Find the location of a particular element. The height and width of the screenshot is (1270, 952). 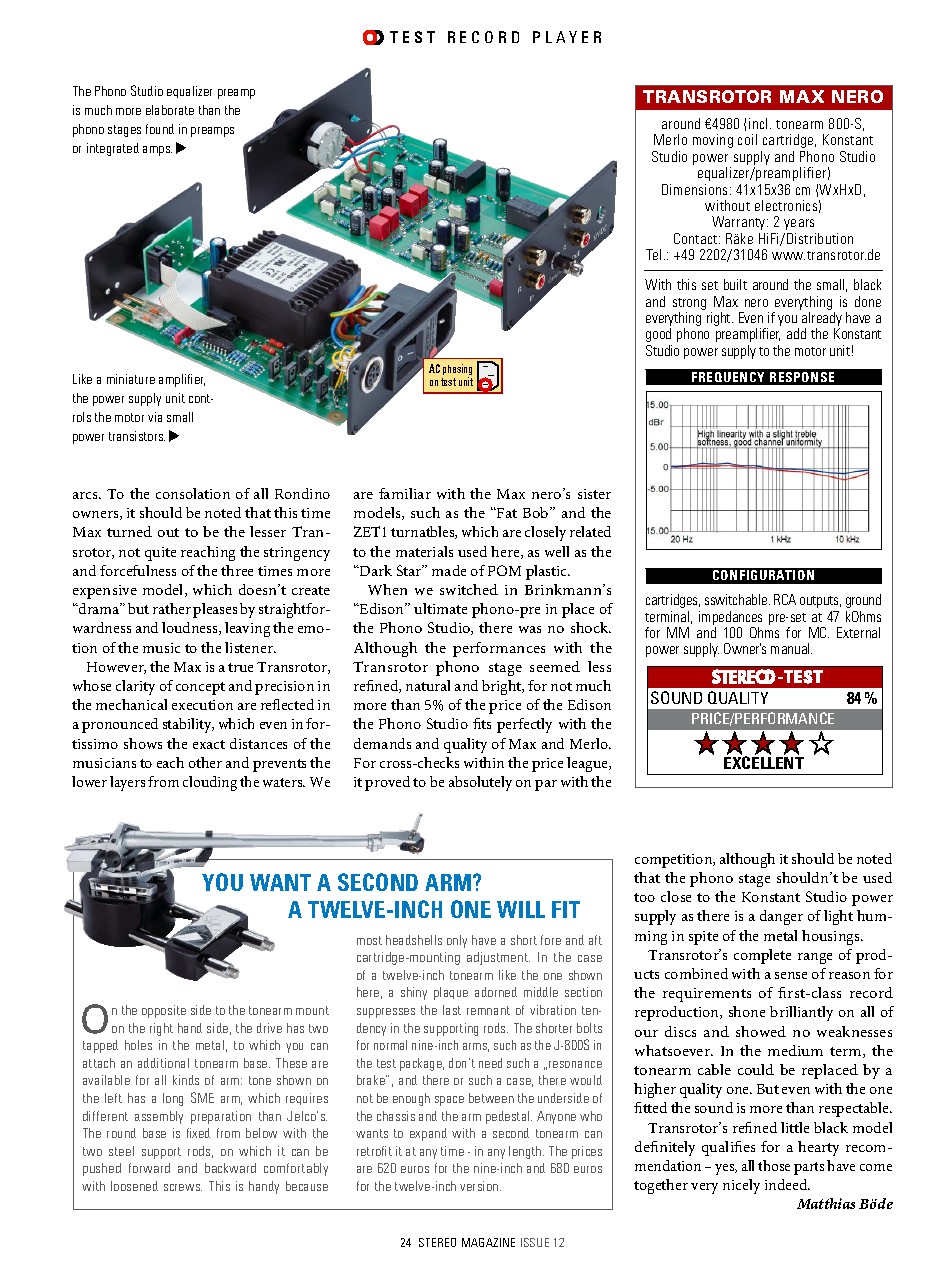

indeed is located at coordinates (787, 1184).
